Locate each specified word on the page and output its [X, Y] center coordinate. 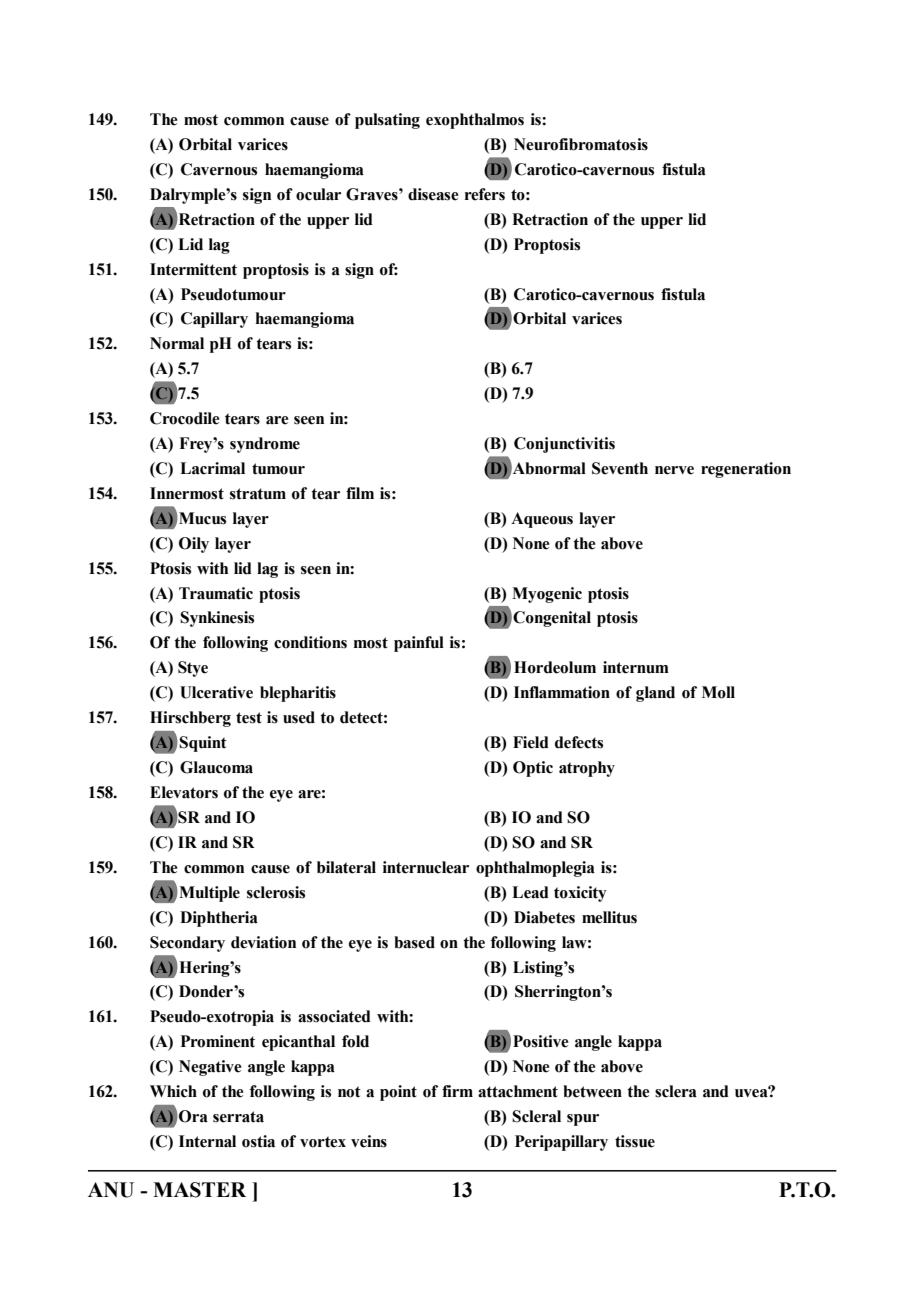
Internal [207, 1141]
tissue [635, 1141]
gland [655, 694]
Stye [193, 669]
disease [433, 194]
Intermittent [193, 269]
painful [419, 644]
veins [369, 1141]
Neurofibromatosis [581, 144]
